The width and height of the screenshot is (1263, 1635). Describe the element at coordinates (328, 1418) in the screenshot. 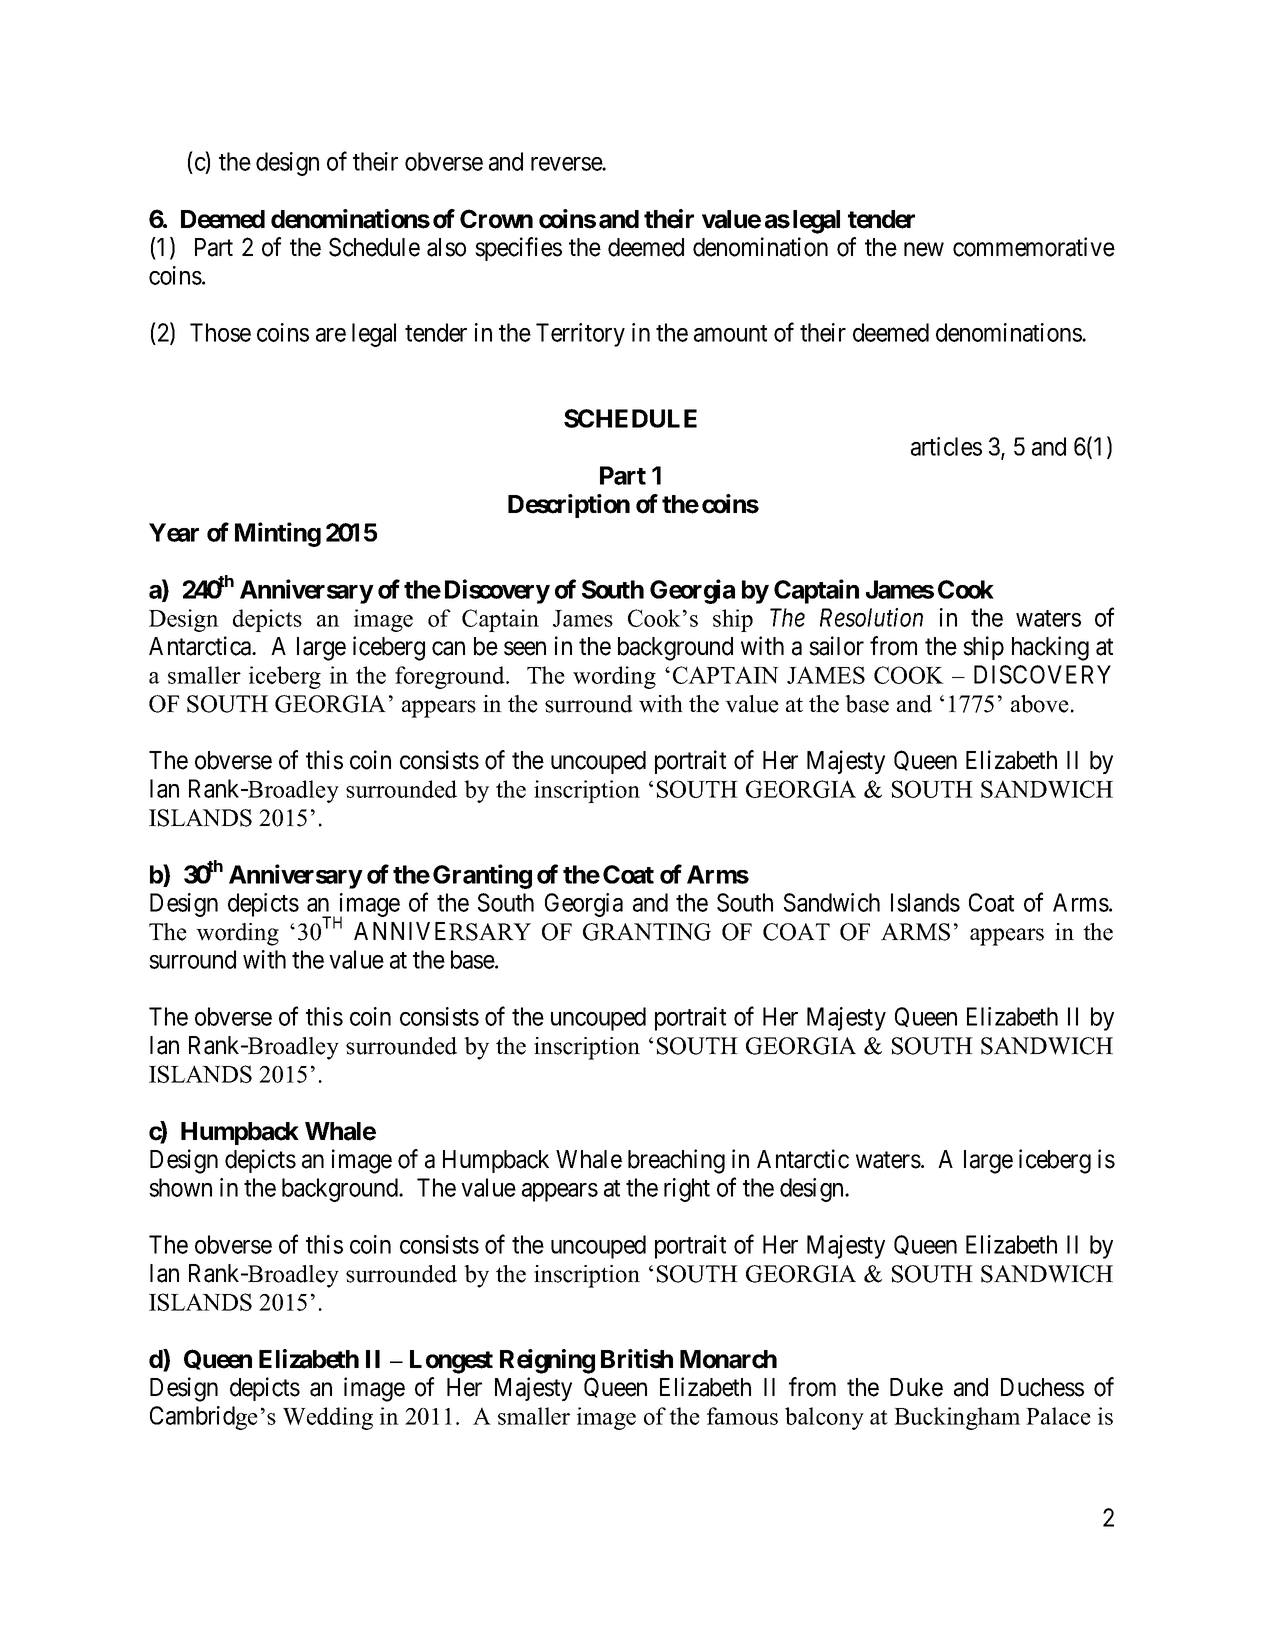

I see `Wedding` at that location.
